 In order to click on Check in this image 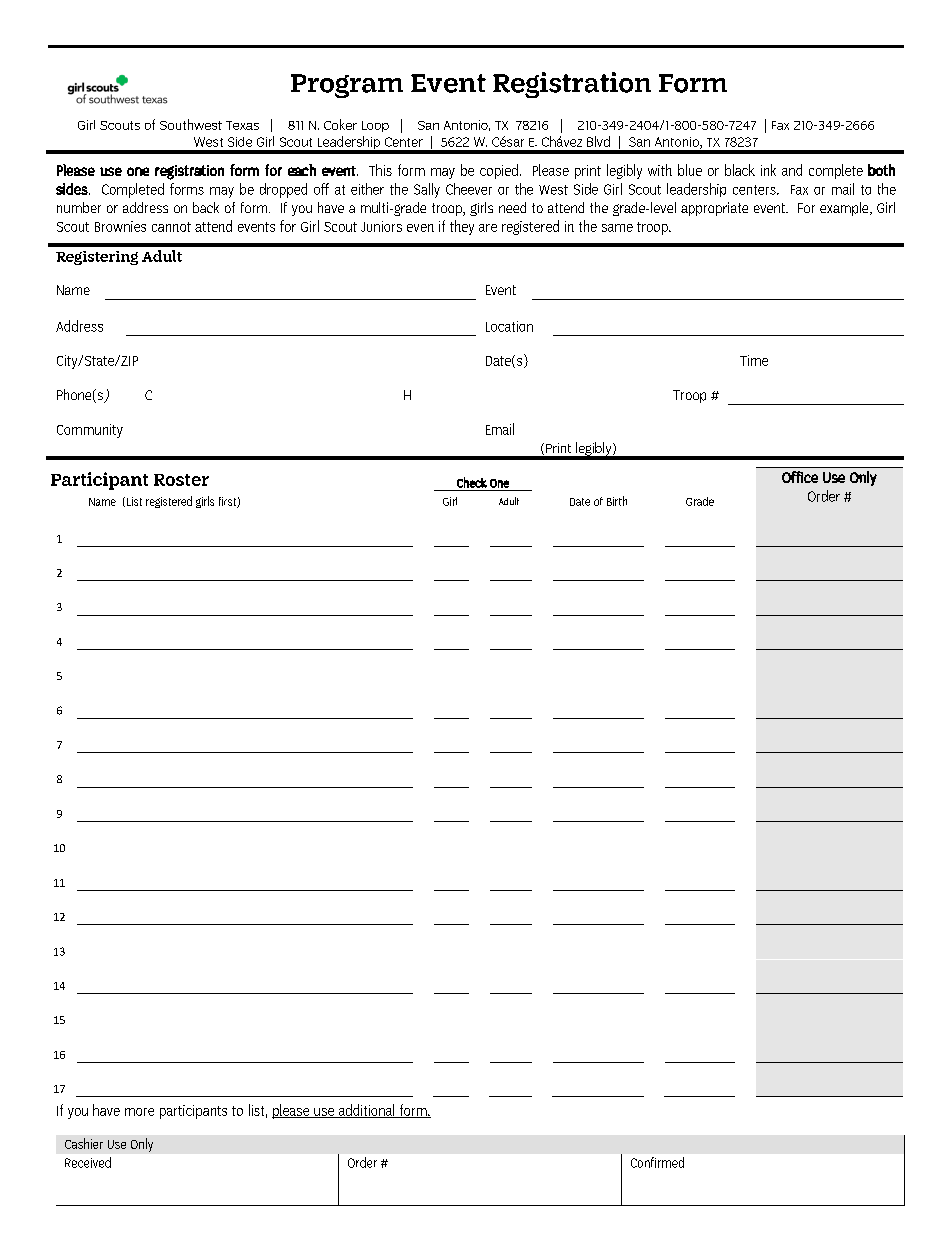, I will do `click(472, 482)`.
